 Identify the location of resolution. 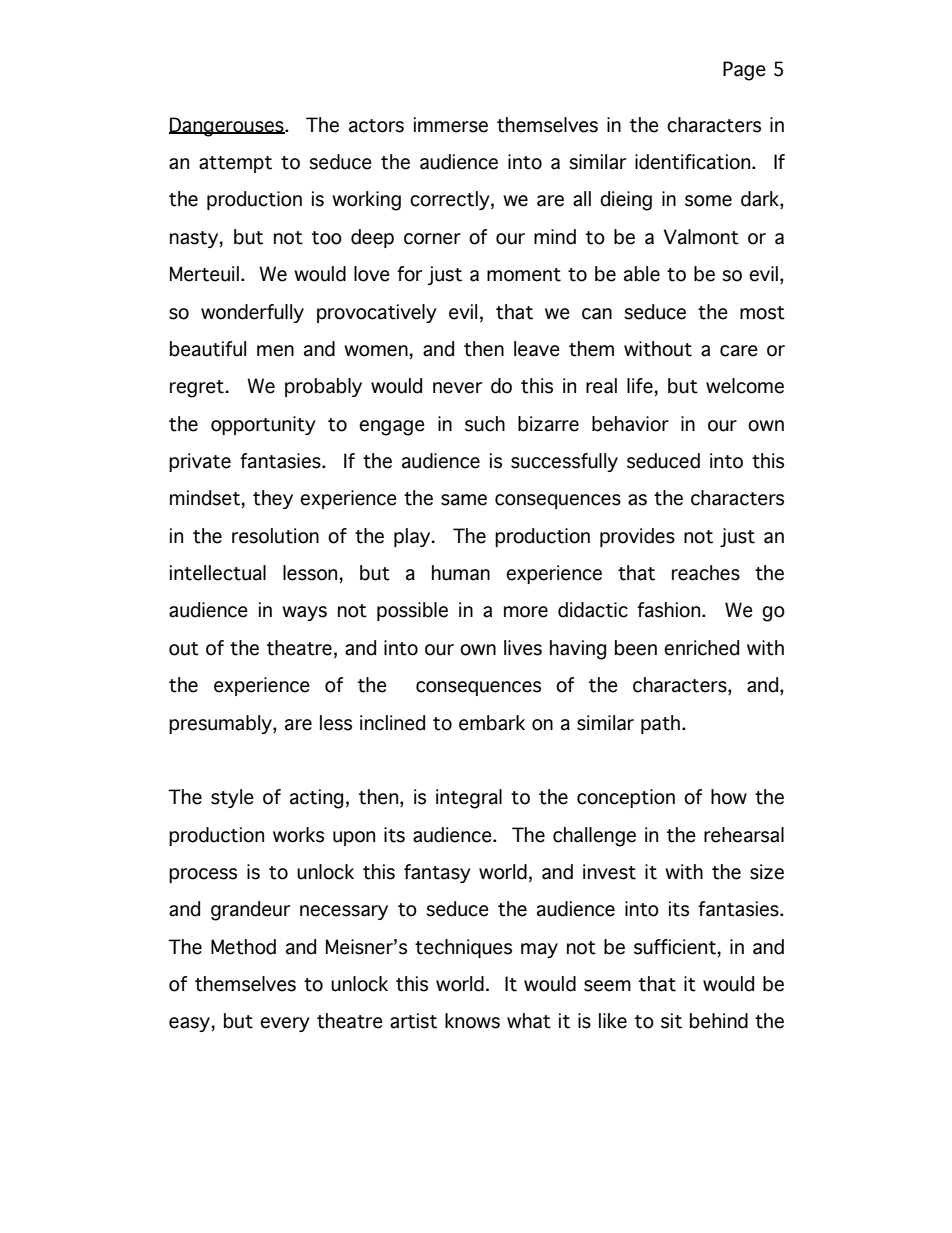
(275, 536).
